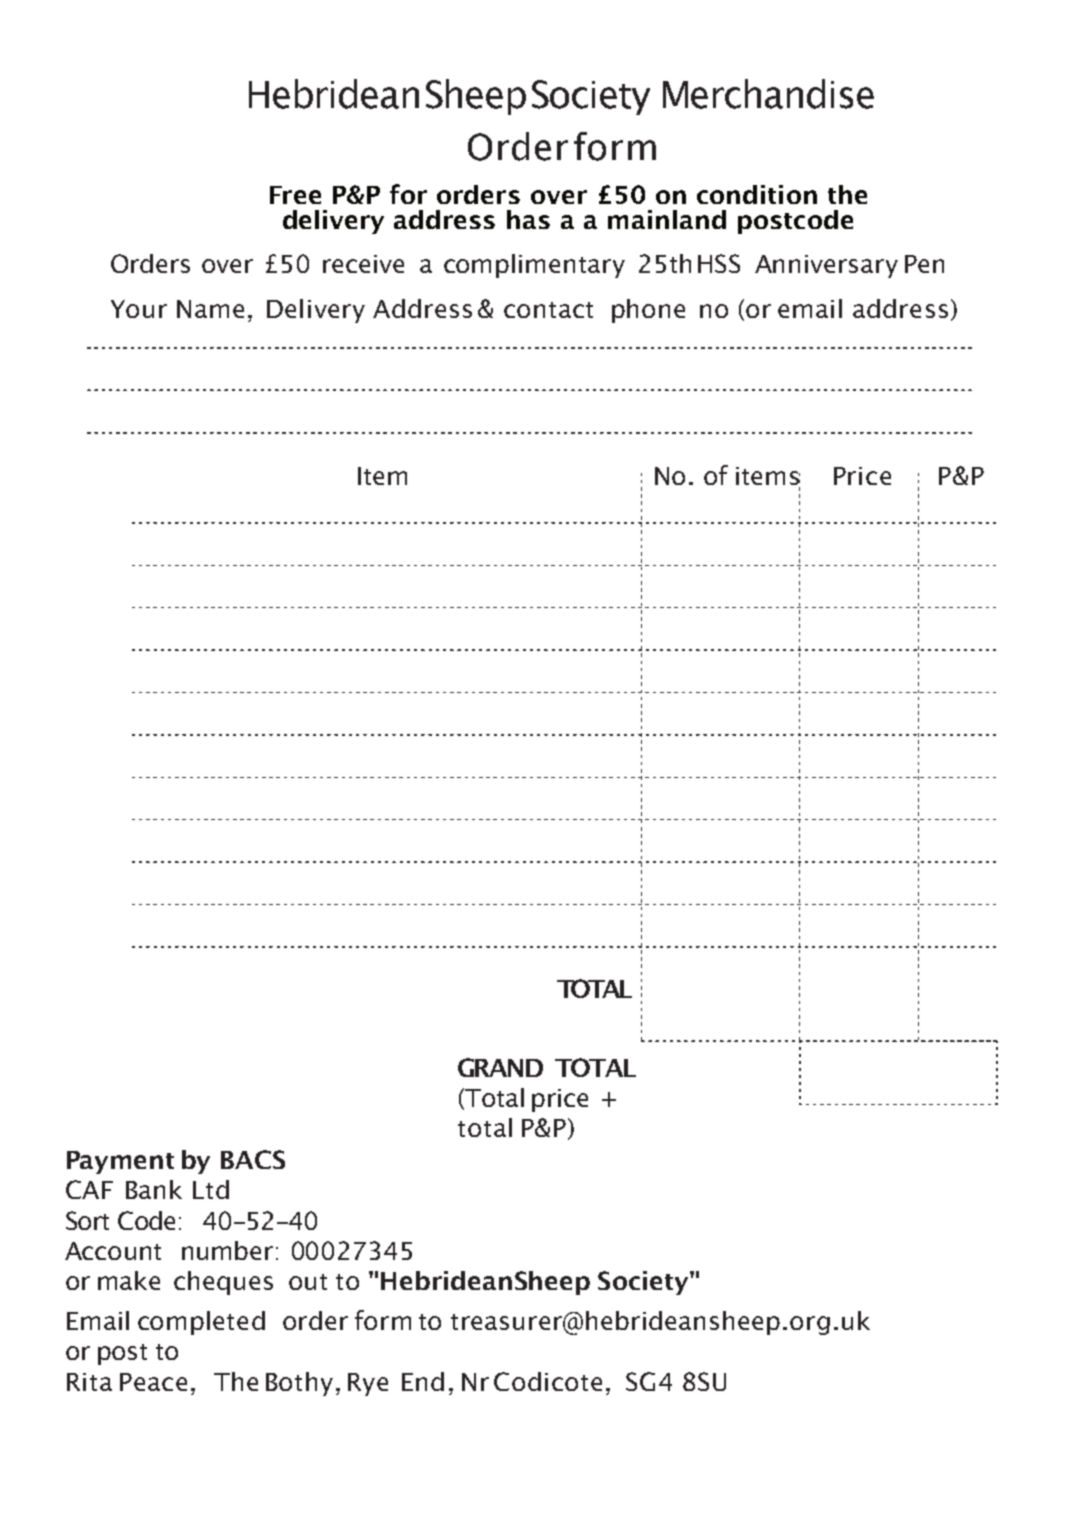 This screenshot has width=1077, height=1524. Describe the element at coordinates (768, 94) in the screenshot. I see `Merchandise` at that location.
